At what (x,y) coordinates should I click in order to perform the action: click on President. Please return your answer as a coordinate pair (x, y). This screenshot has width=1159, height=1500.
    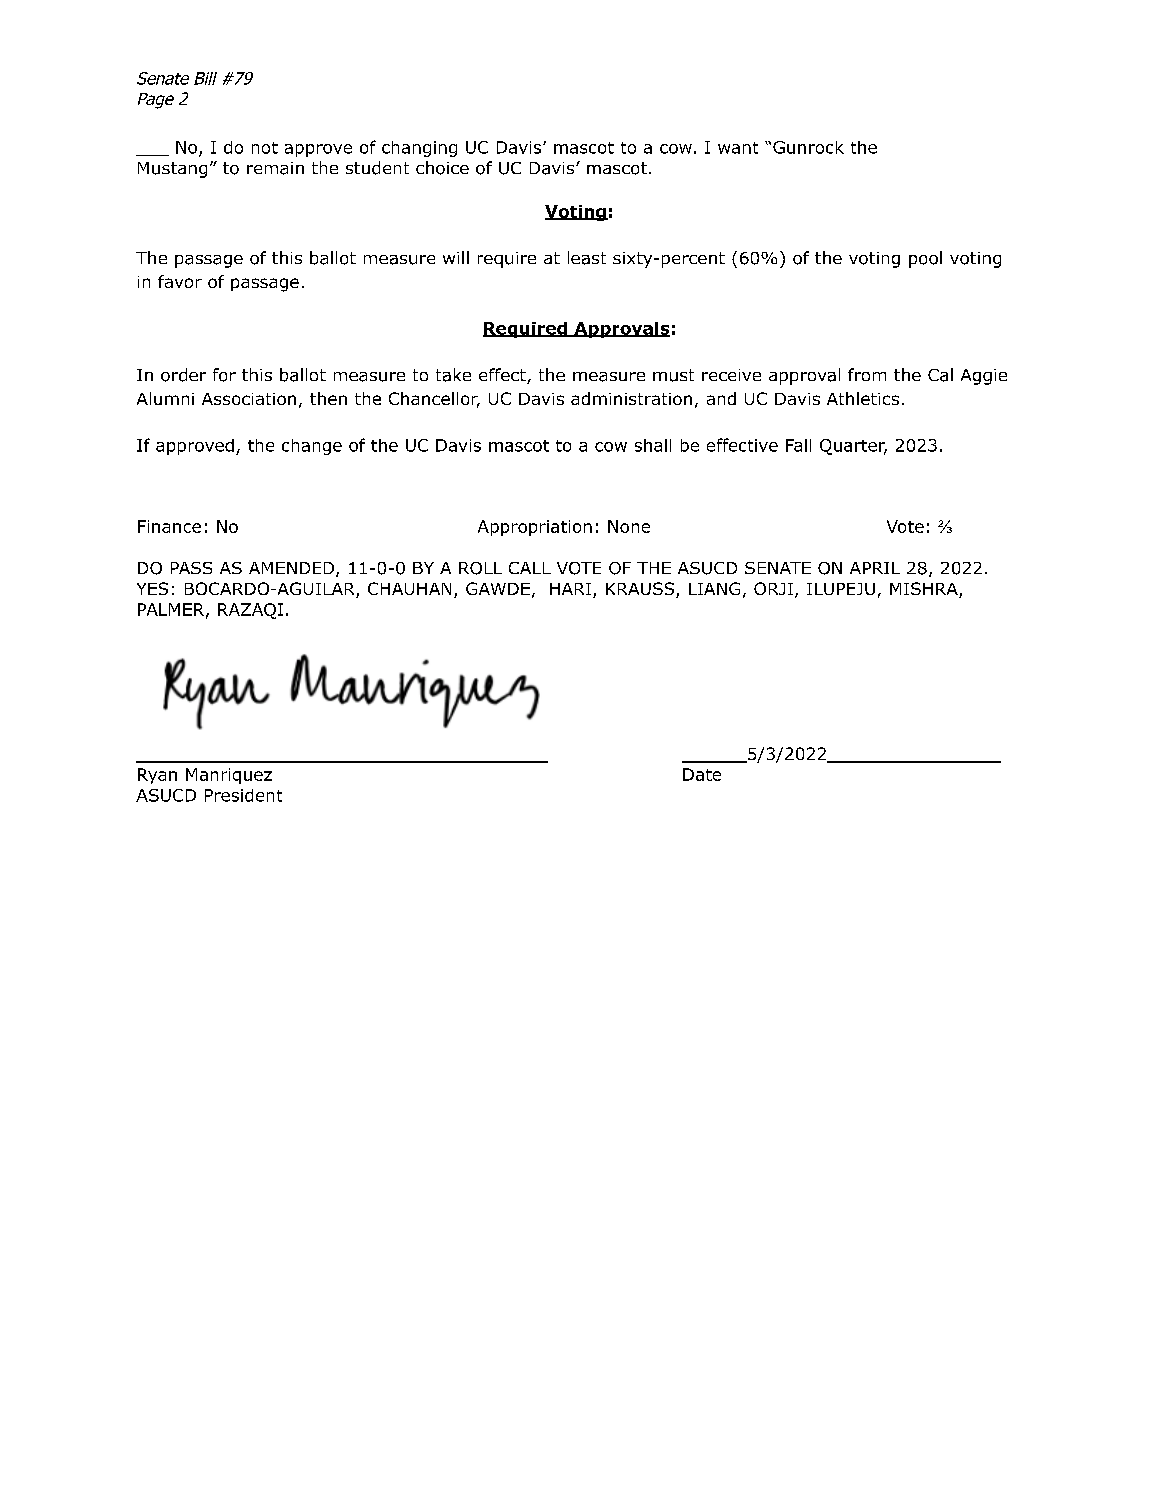
    Looking at the image, I should click on (243, 795).
